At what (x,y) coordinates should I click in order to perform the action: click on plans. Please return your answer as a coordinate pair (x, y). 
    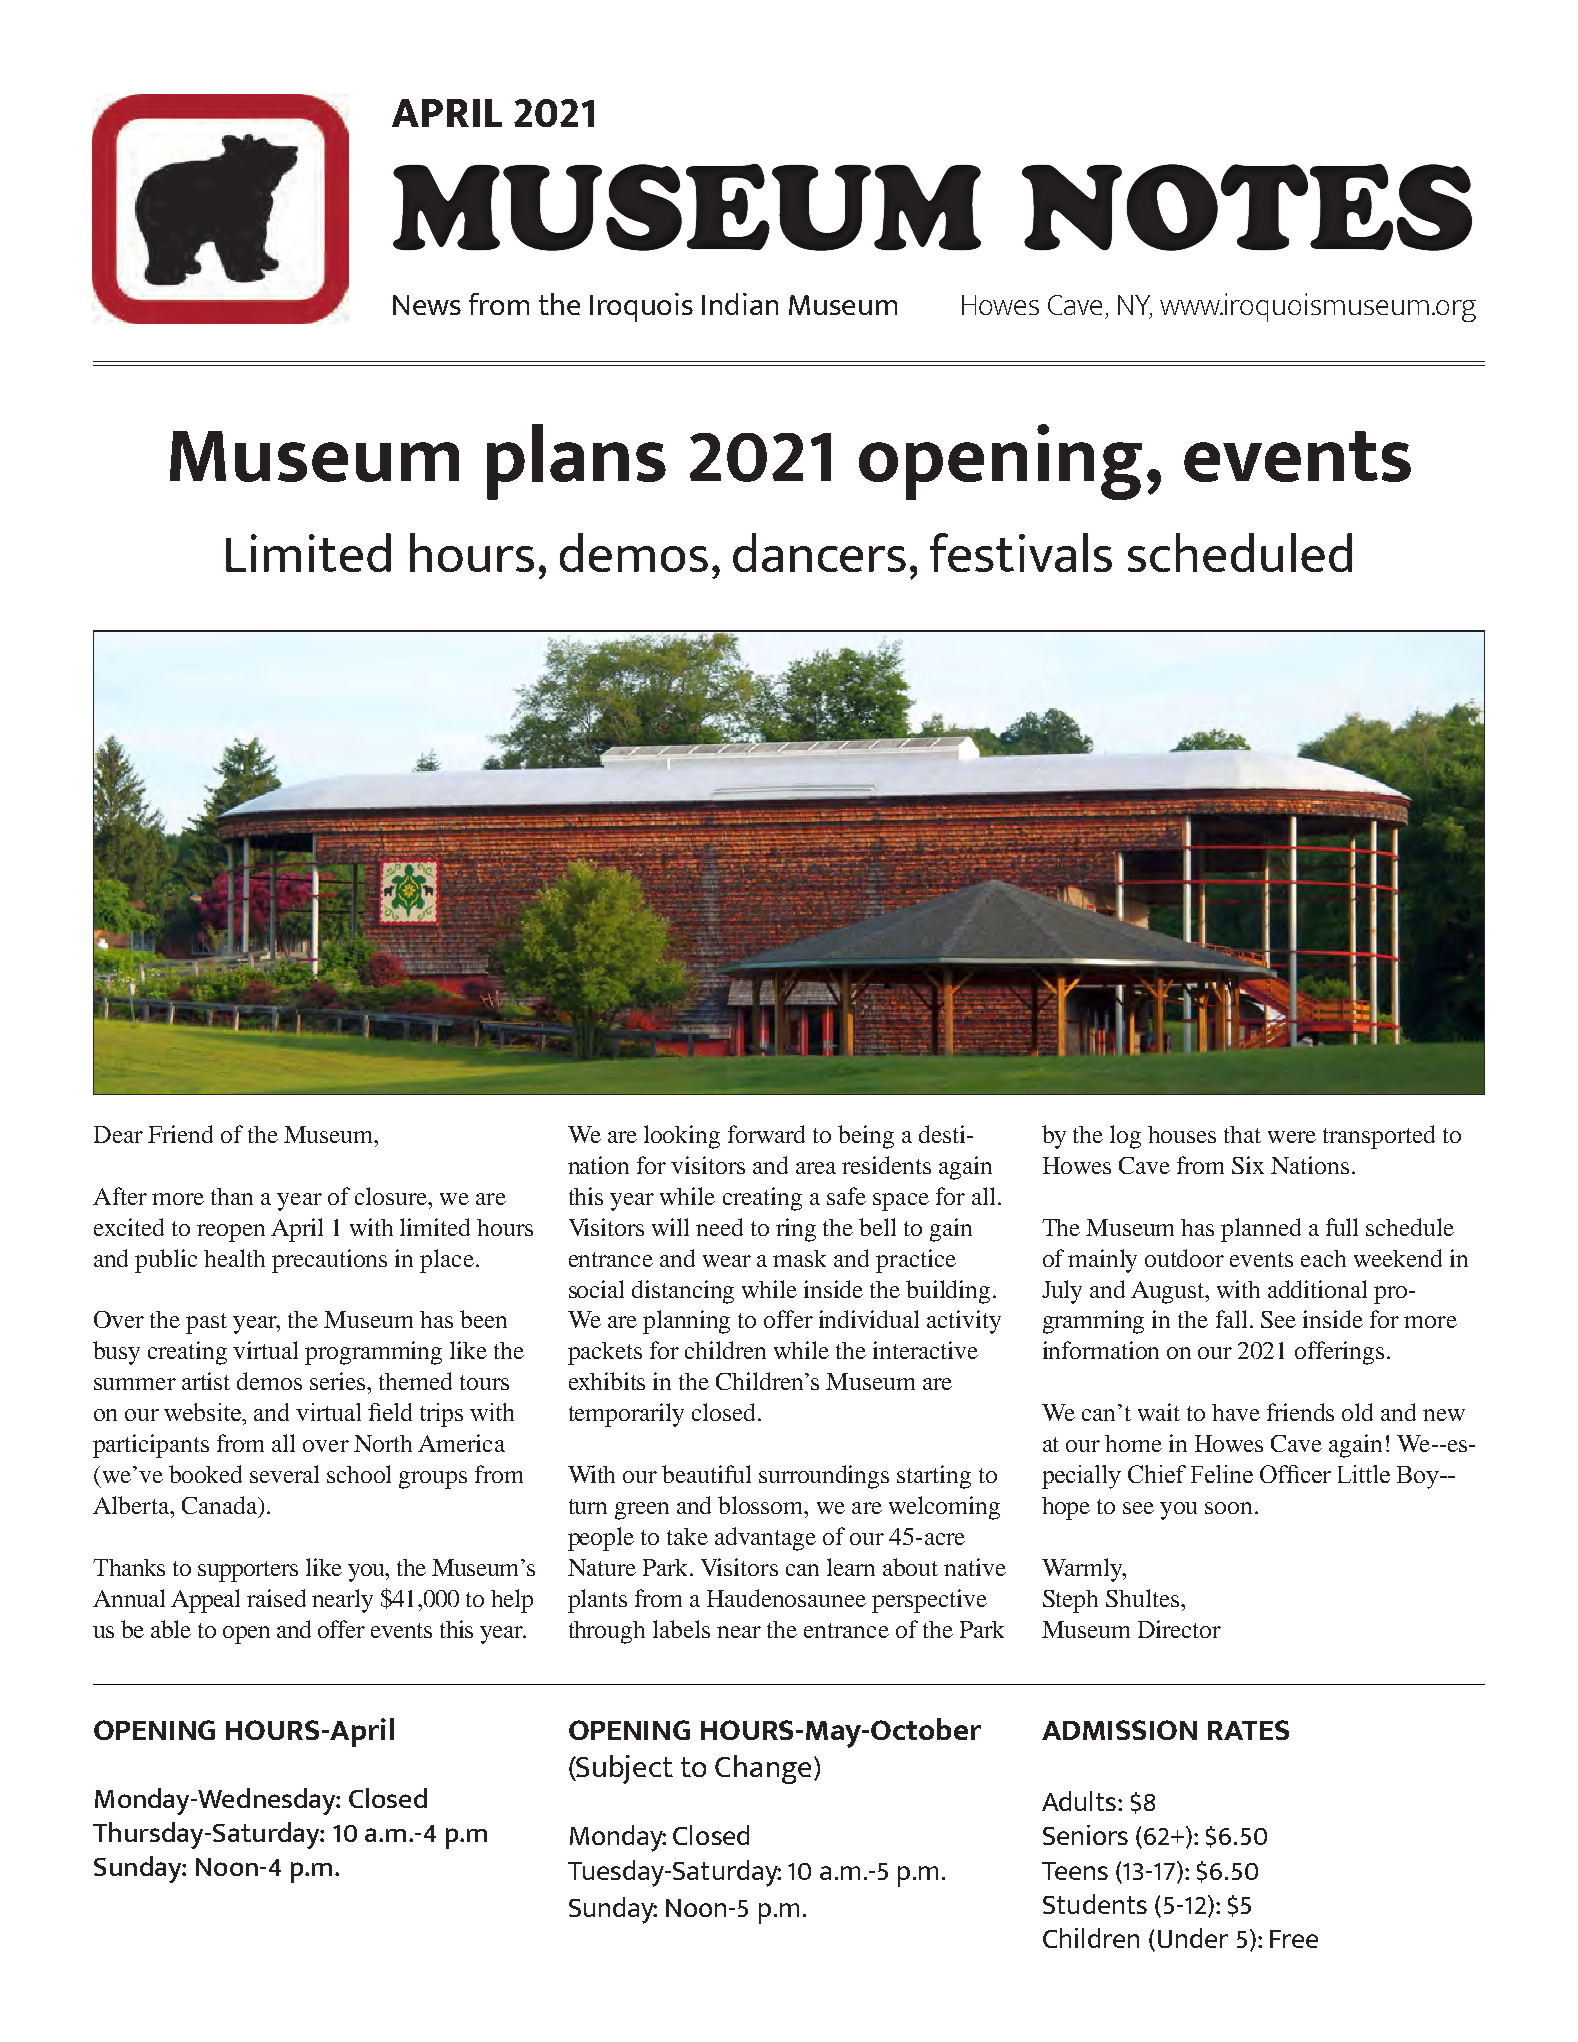
    Looking at the image, I should click on (576, 462).
